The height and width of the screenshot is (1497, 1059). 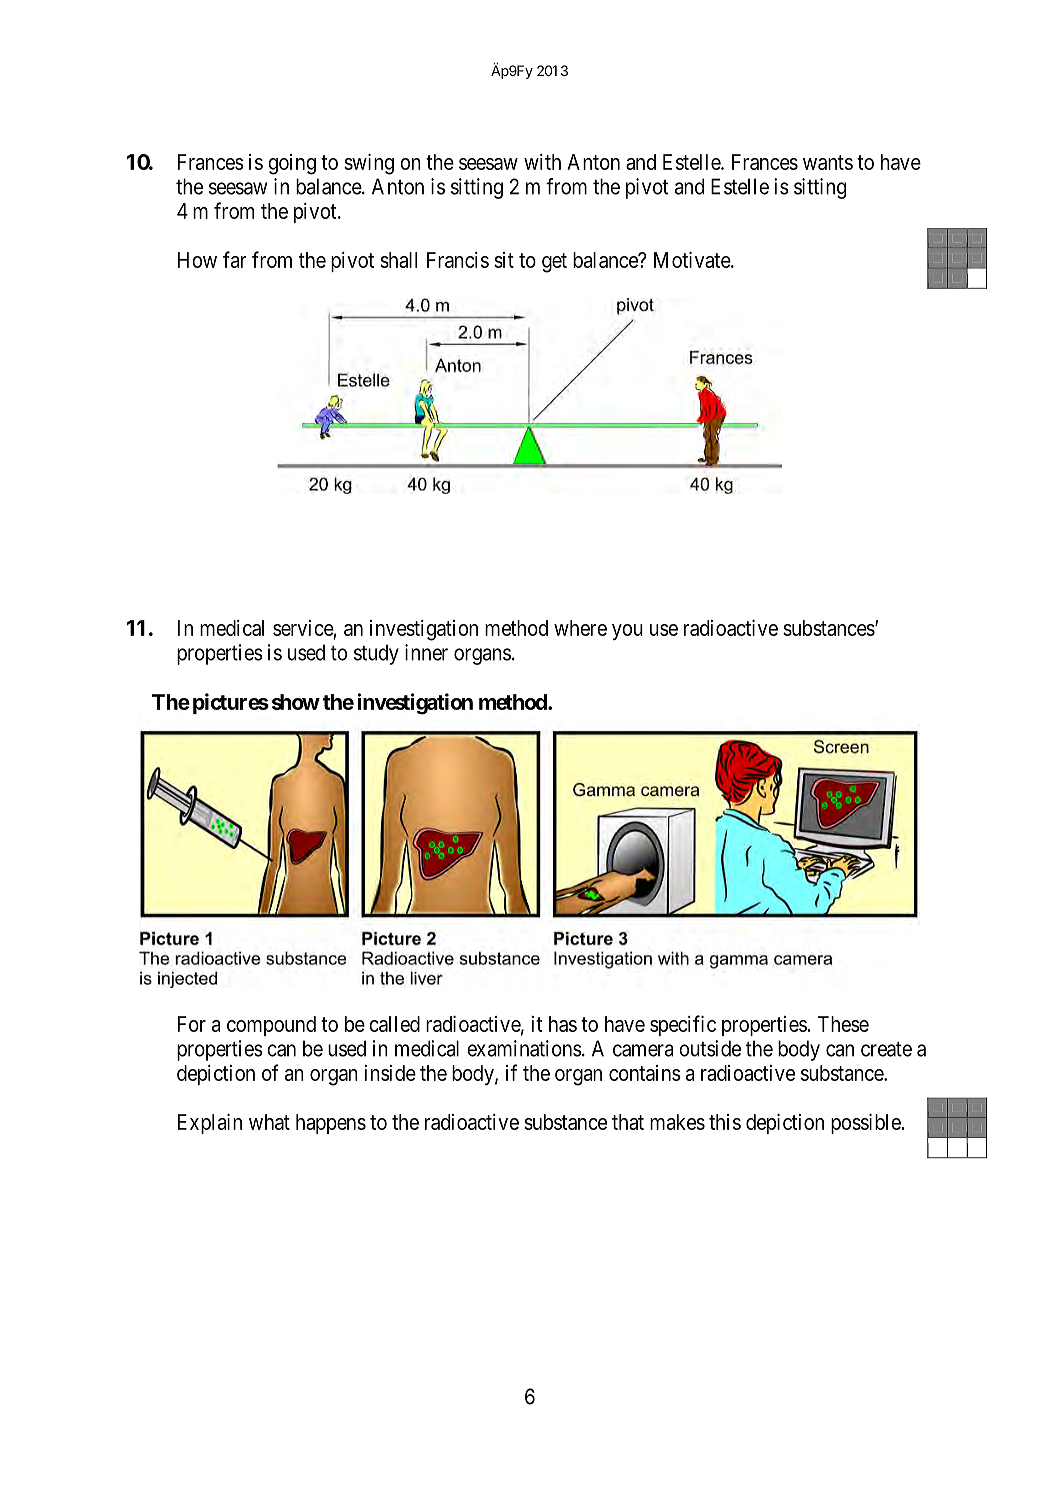 I want to click on study, so click(x=376, y=654).
